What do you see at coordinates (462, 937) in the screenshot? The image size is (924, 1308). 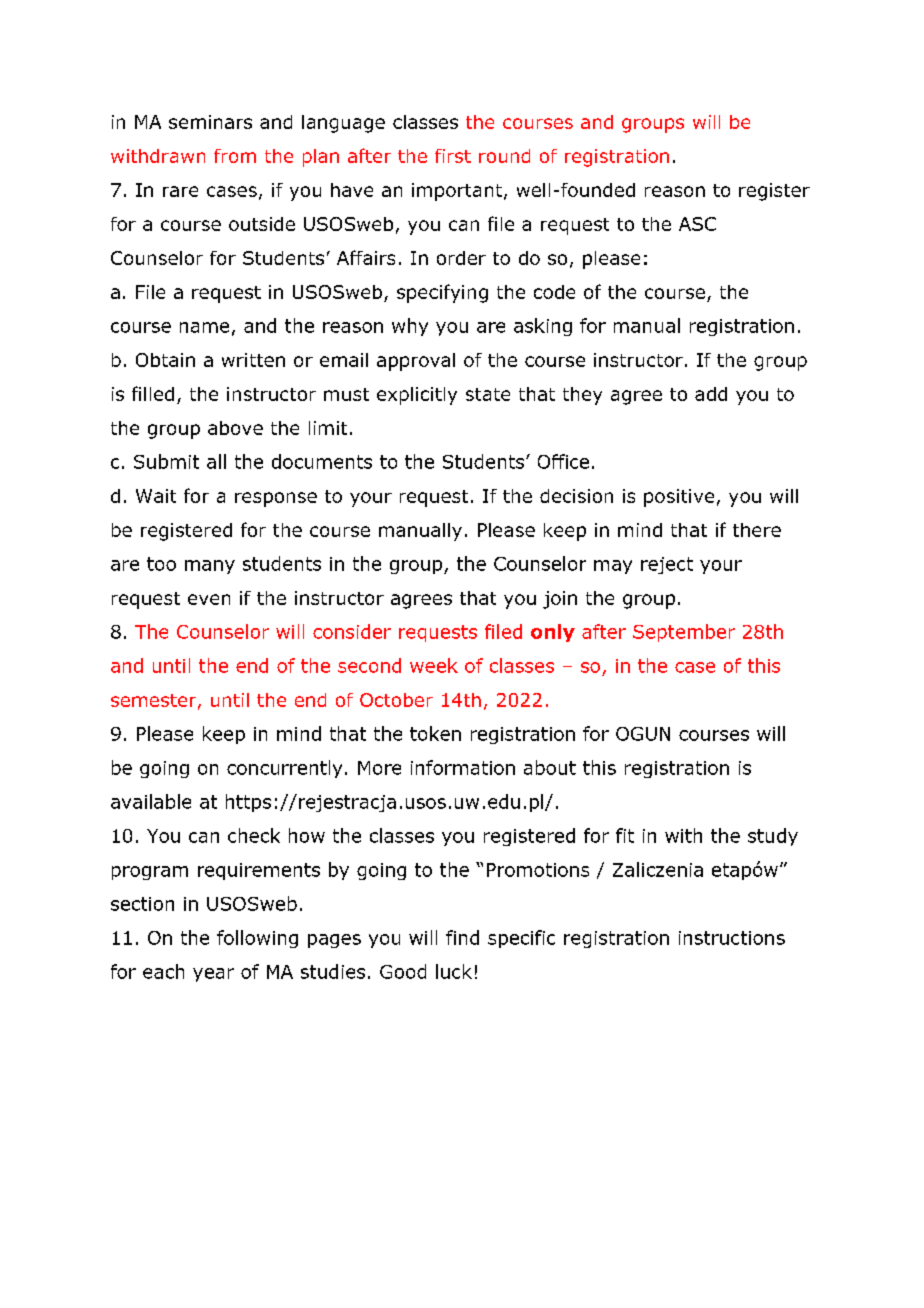 I see `find` at bounding box center [462, 937].
